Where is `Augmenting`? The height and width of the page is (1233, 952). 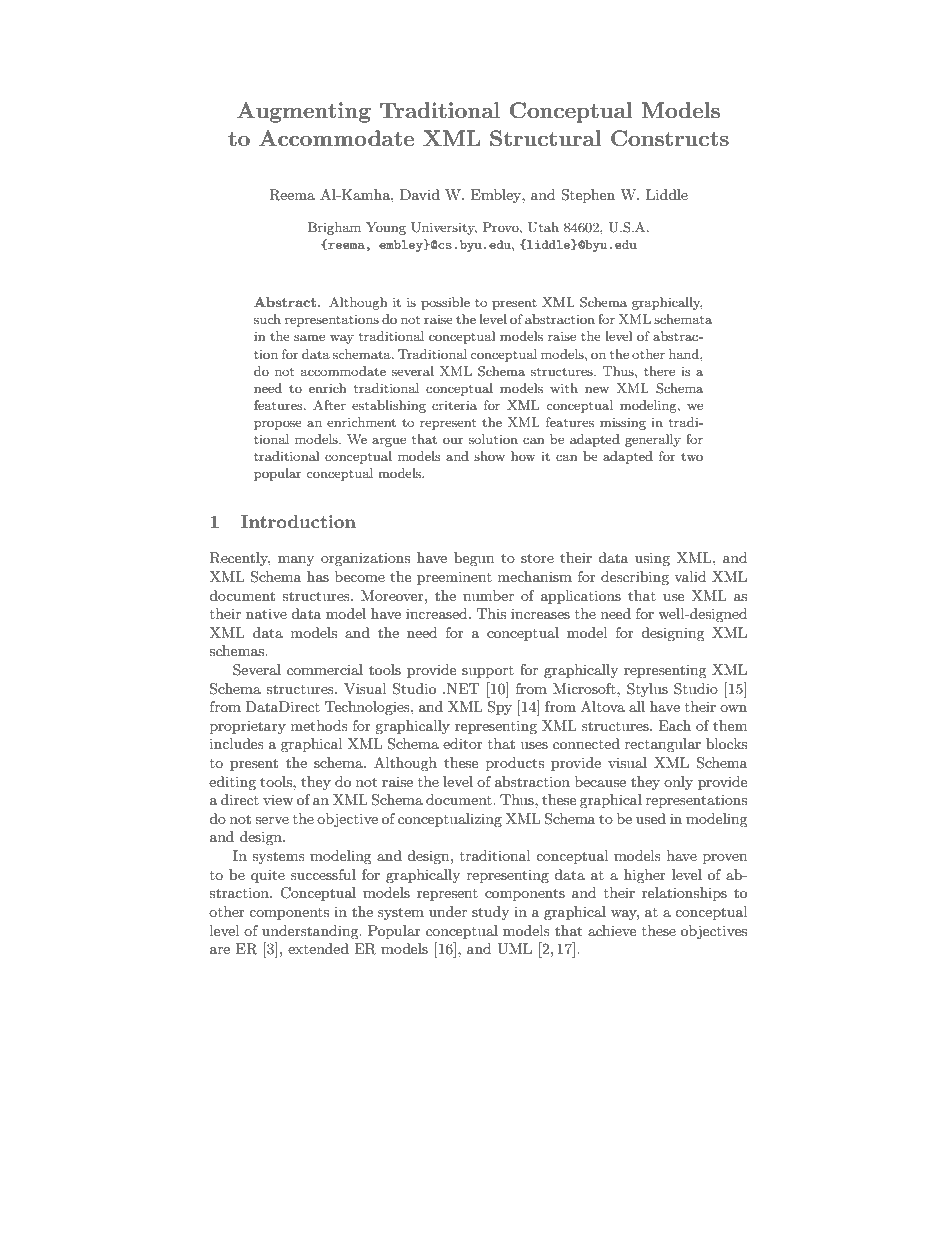
Augmenting is located at coordinates (304, 112).
